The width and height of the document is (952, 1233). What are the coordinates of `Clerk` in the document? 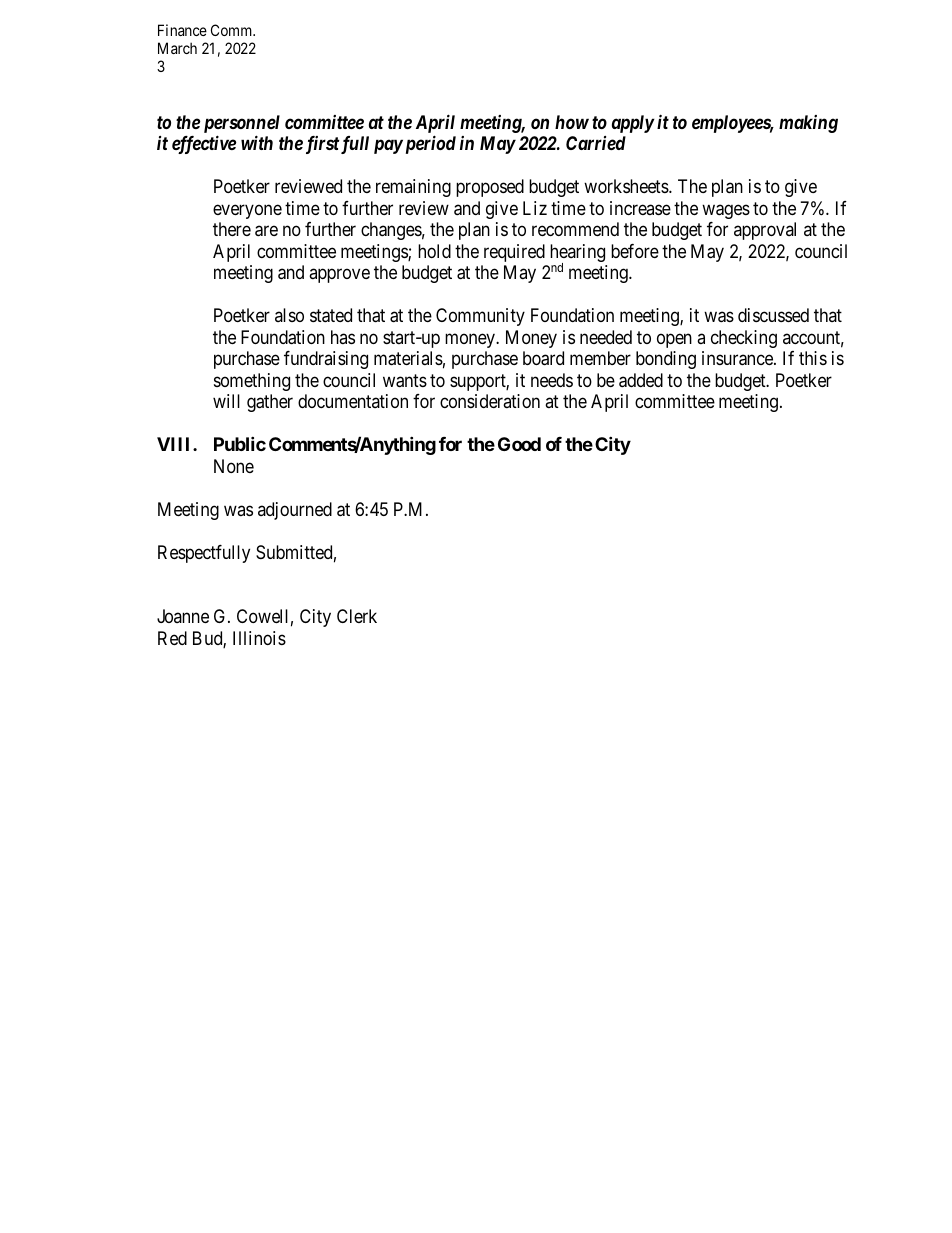 It's located at (357, 616).
